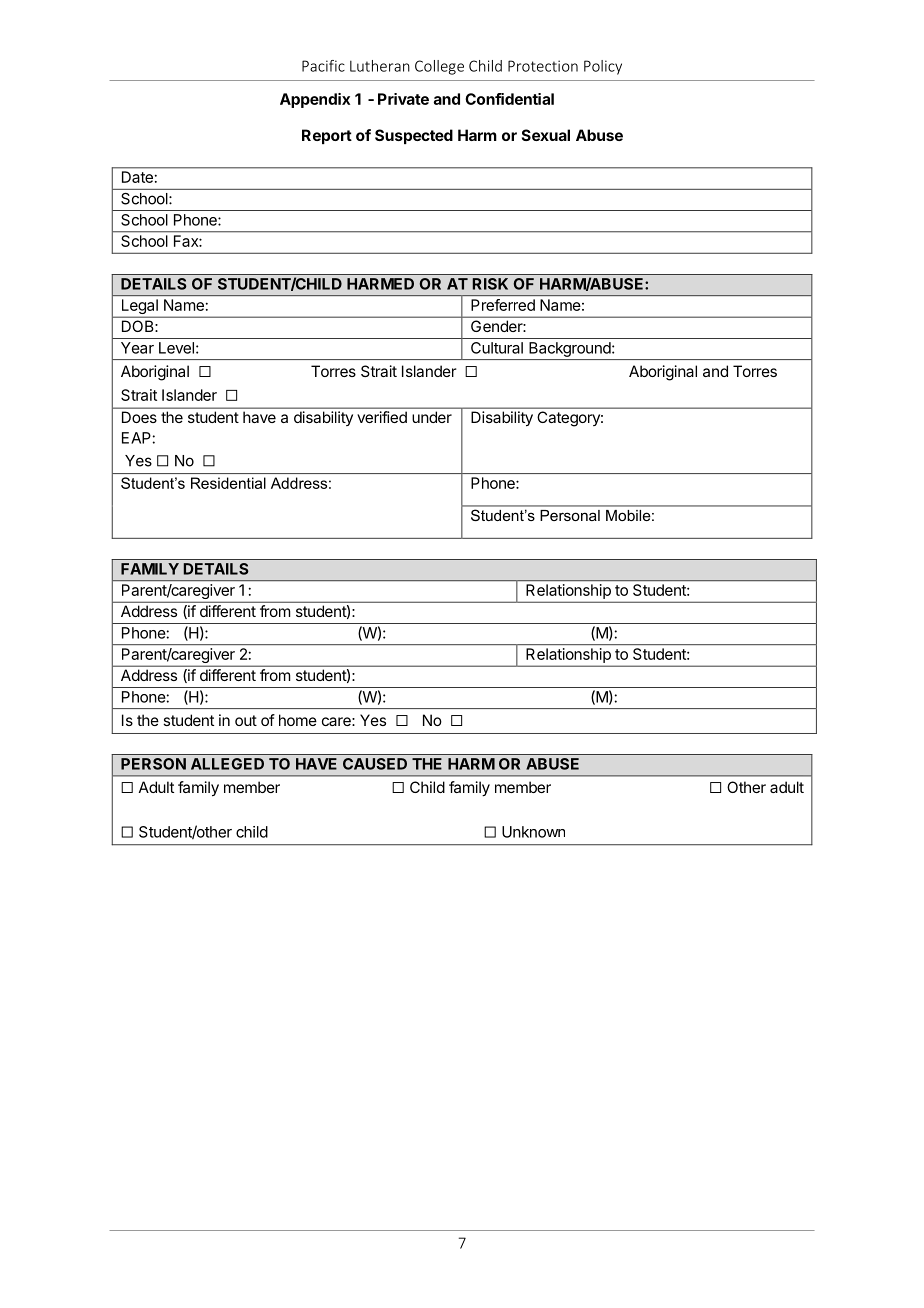 The image size is (924, 1308). Describe the element at coordinates (432, 417) in the screenshot. I see `under` at that location.
